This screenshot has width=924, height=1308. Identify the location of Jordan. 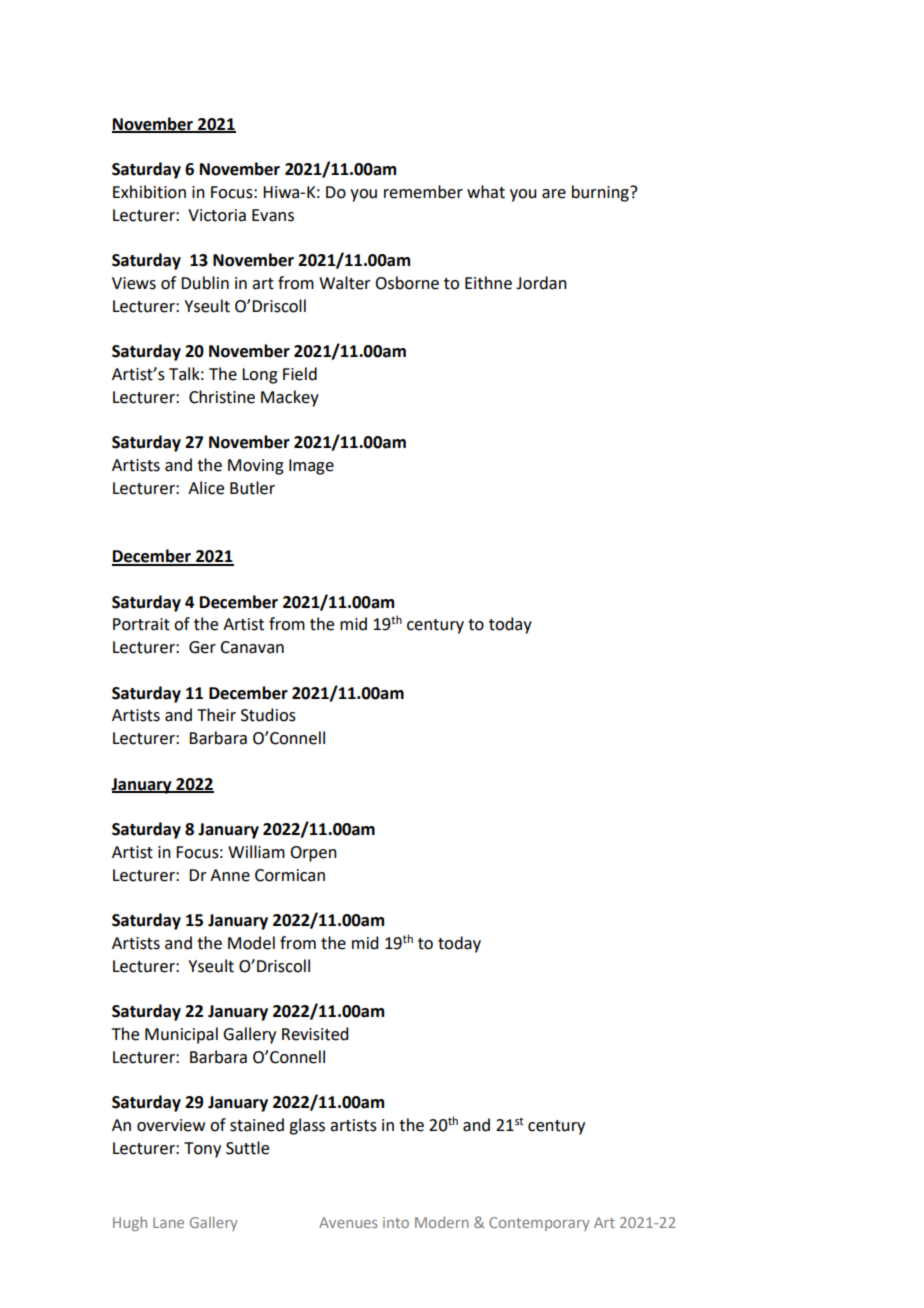
(541, 283).
